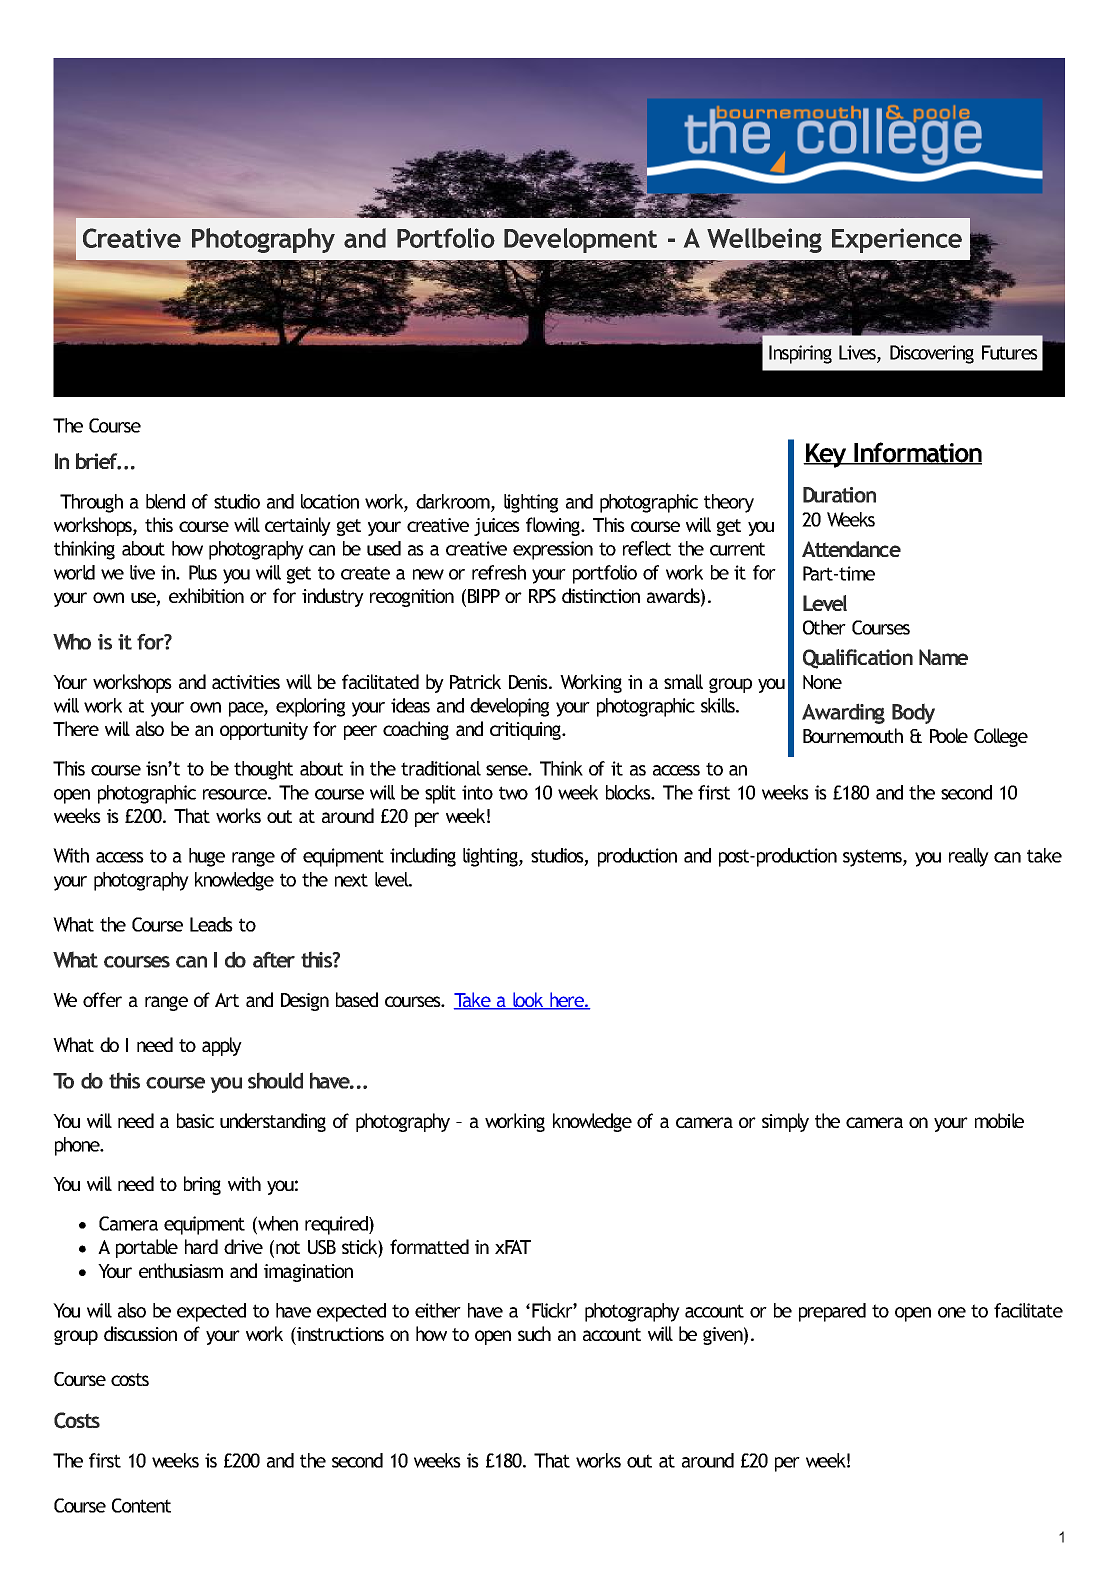 This screenshot has height=1583, width=1119. Describe the element at coordinates (853, 735) in the screenshot. I see `Bournemouth` at that location.
